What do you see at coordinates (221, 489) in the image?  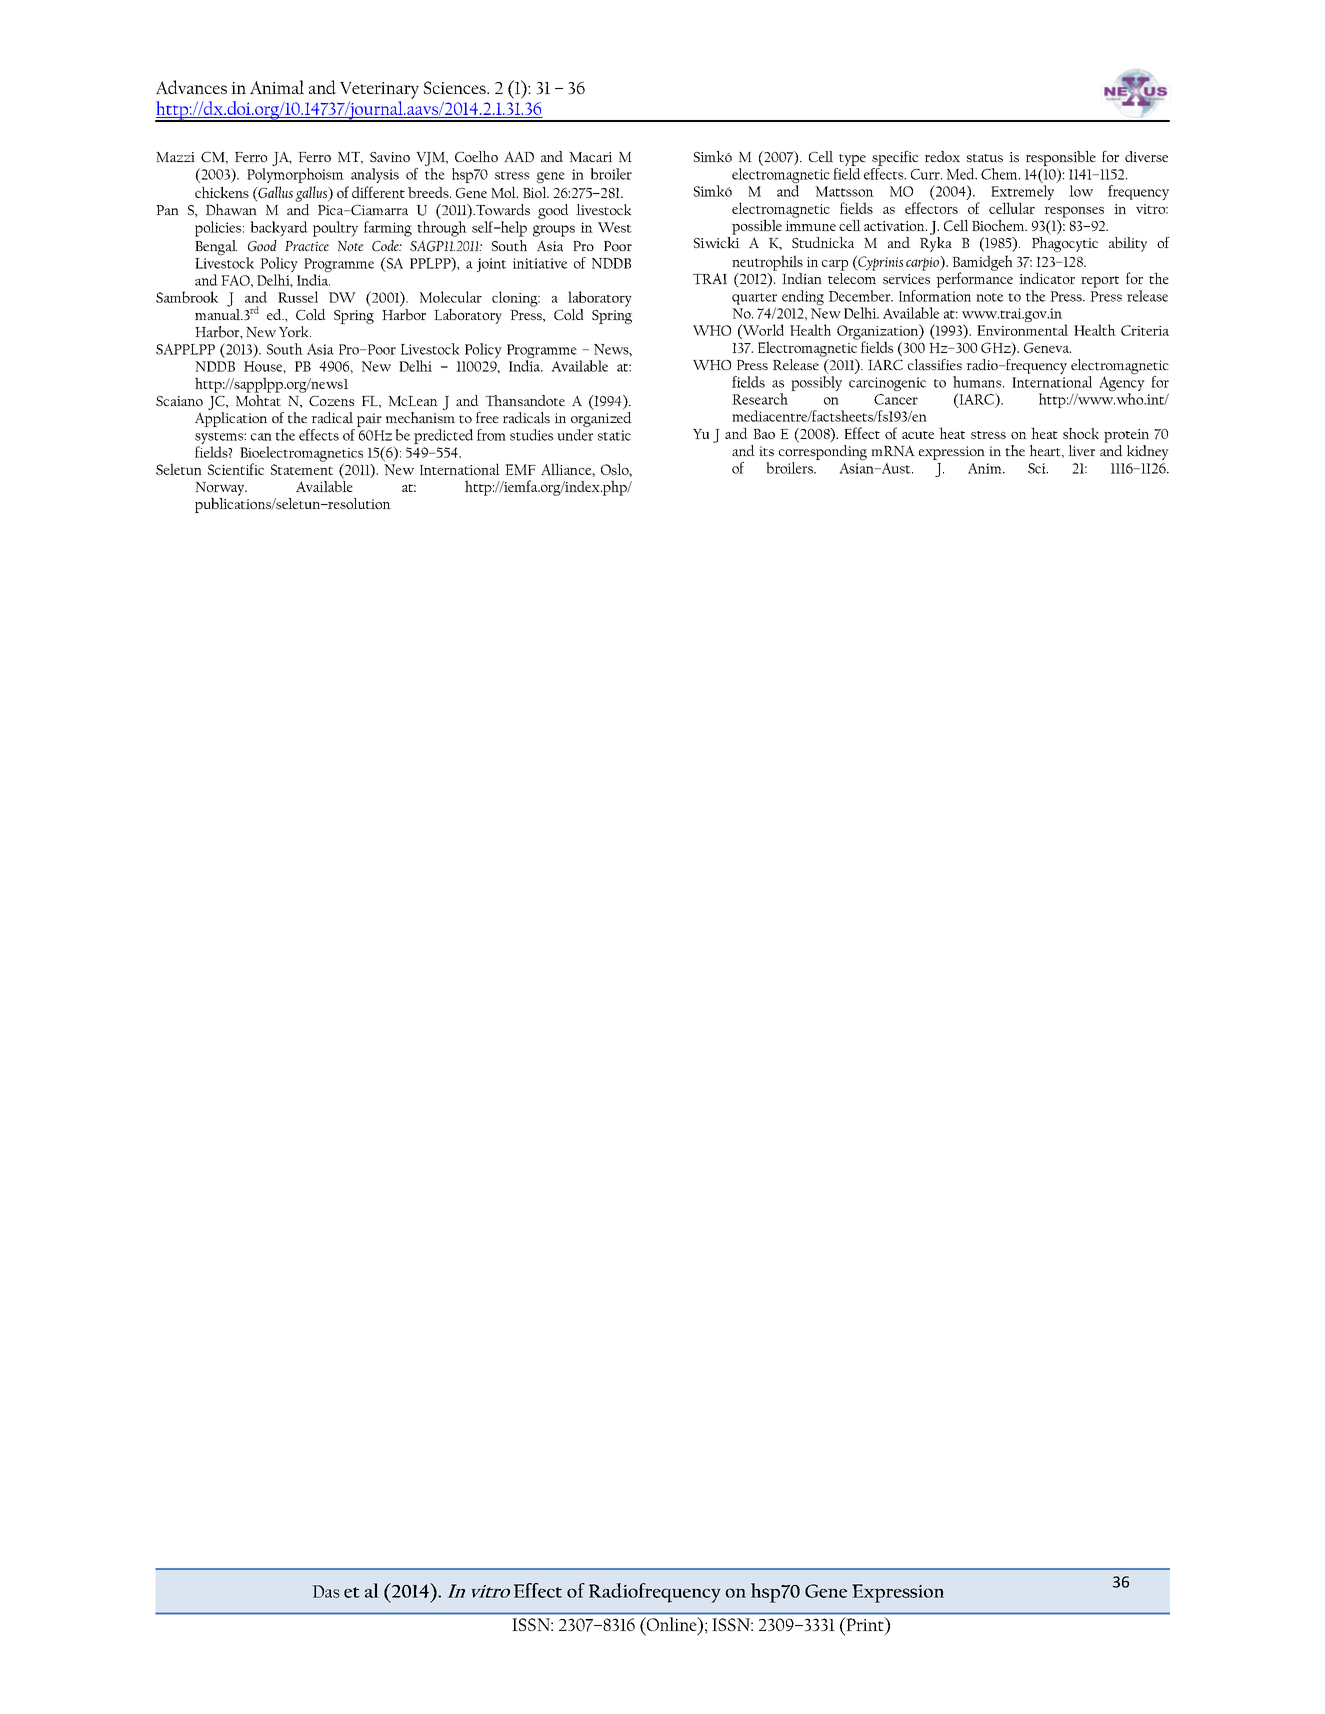 I see `Norway` at bounding box center [221, 489].
